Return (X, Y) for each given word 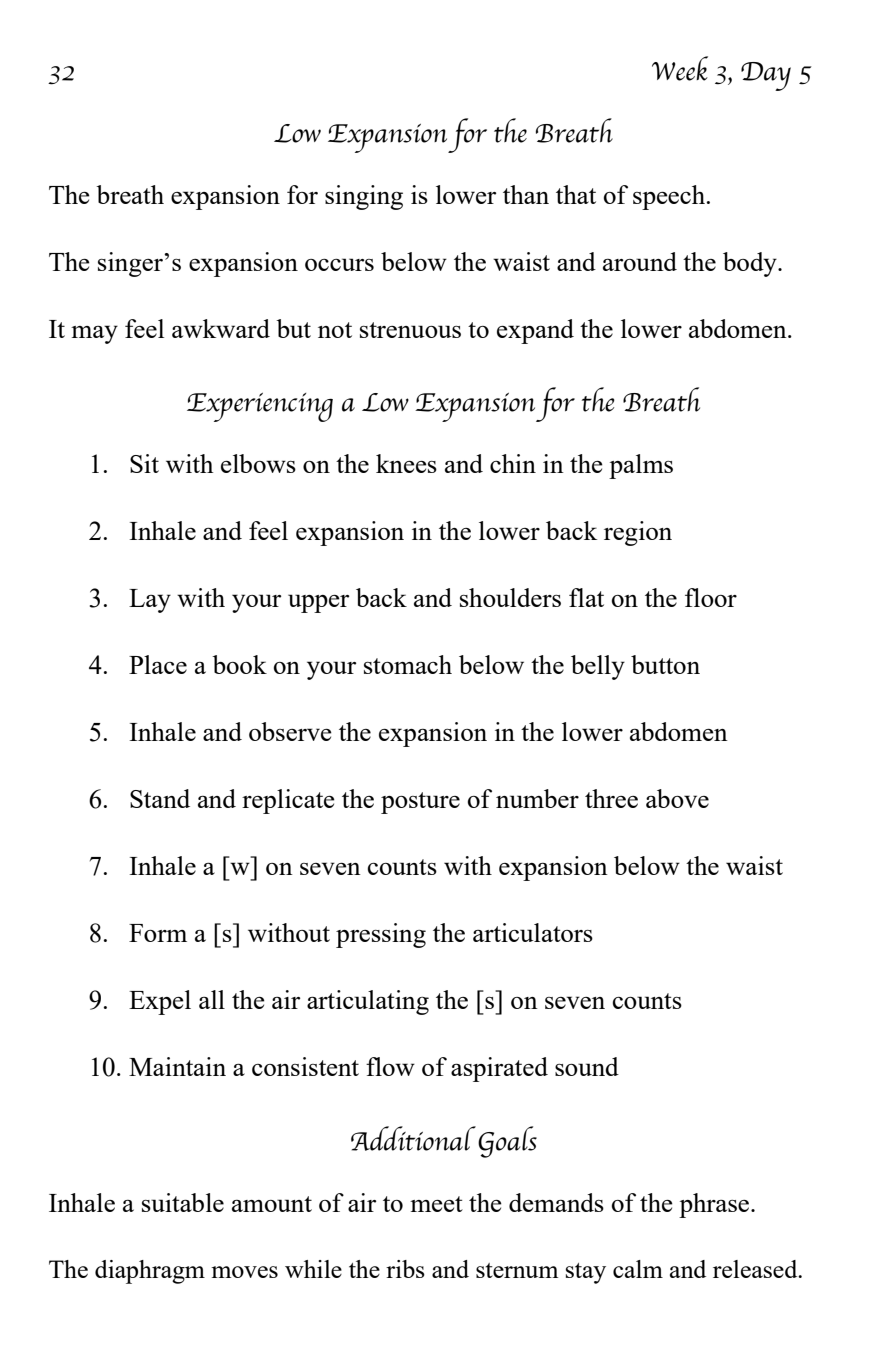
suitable (183, 1202)
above (677, 798)
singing (364, 197)
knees (406, 463)
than (526, 194)
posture (420, 803)
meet (436, 1204)
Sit (144, 463)
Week (680, 68)
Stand (160, 798)
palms (641, 466)
